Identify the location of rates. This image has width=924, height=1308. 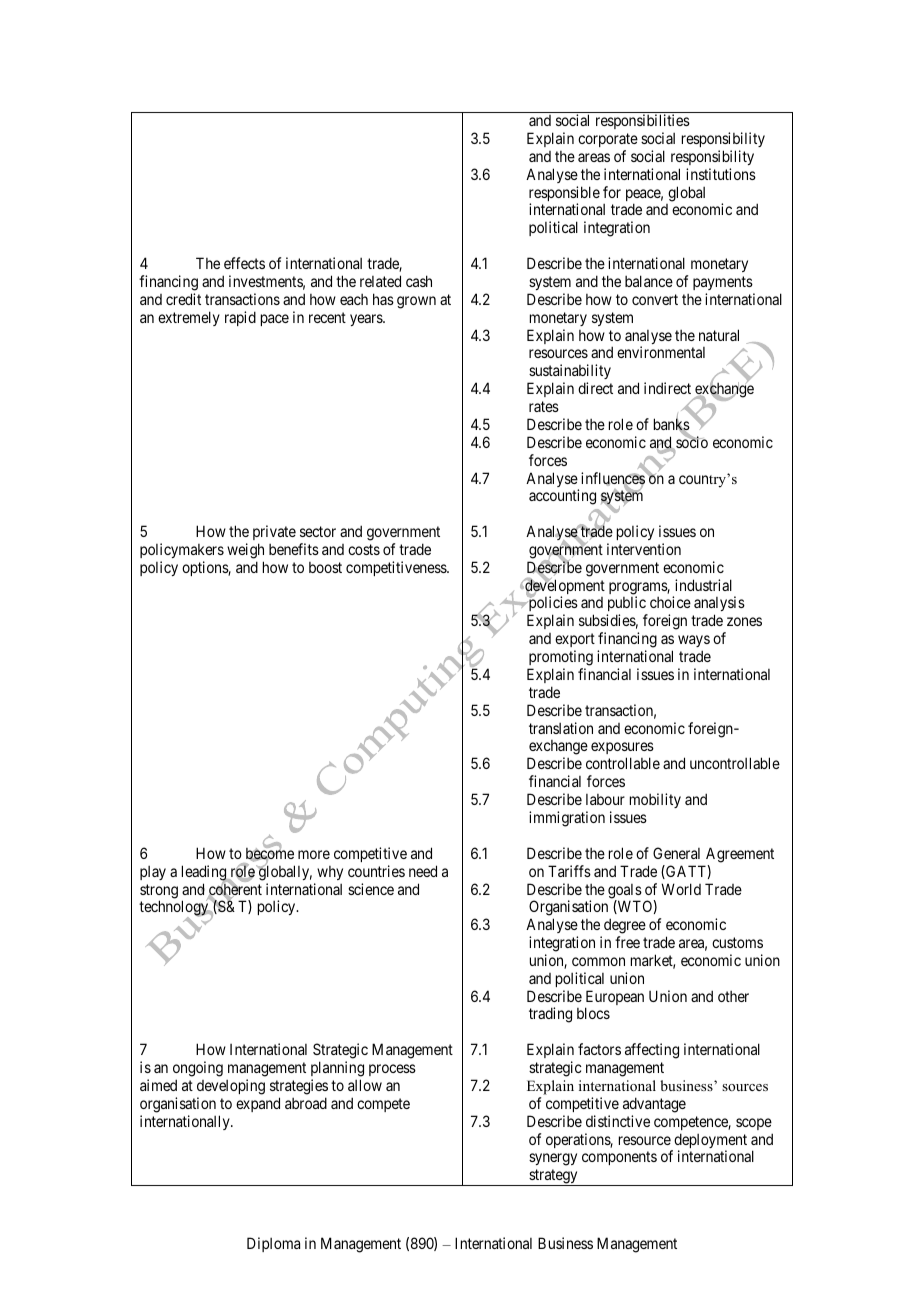
(544, 406).
